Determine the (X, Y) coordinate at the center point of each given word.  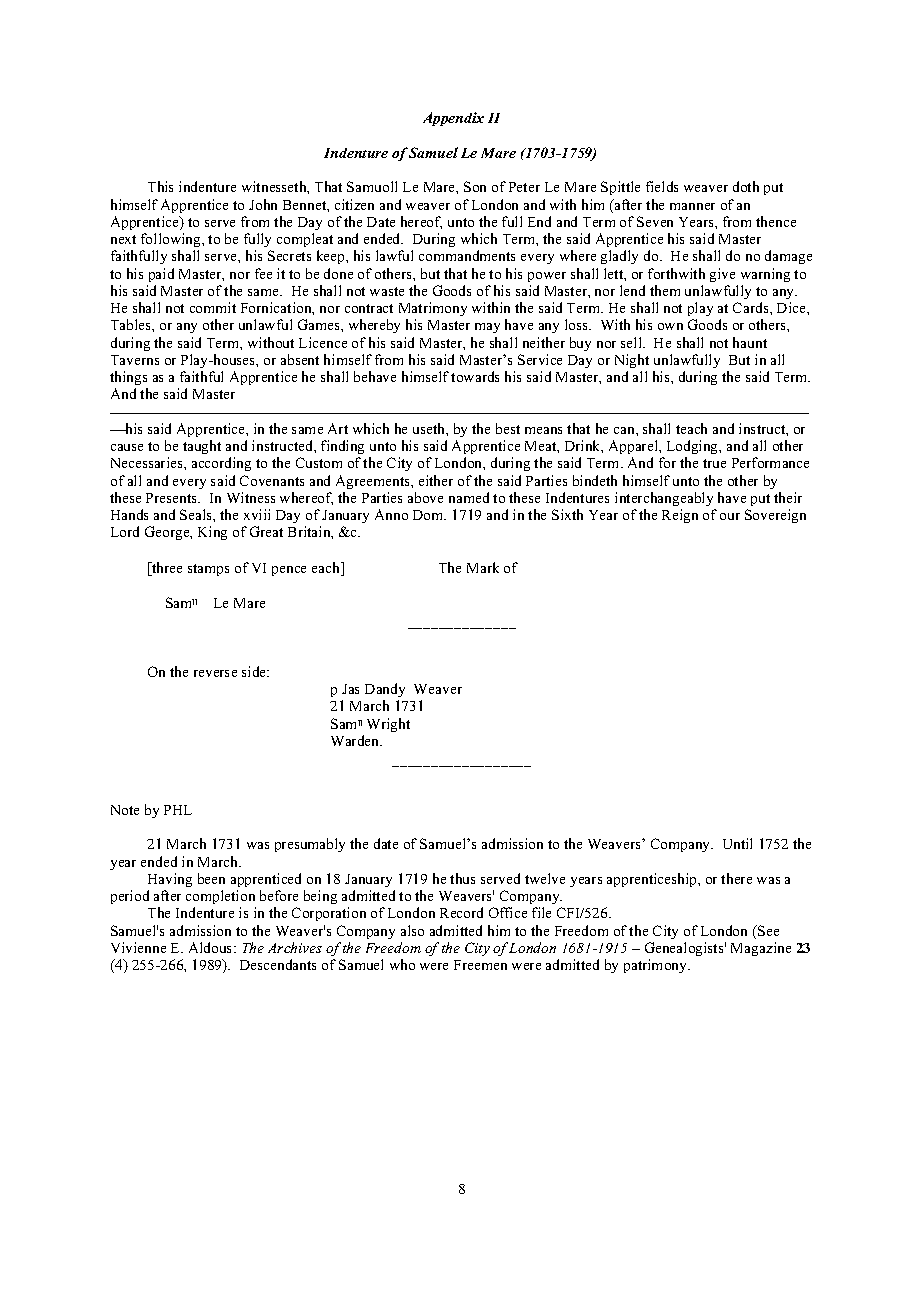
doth (746, 186)
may (487, 328)
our (730, 516)
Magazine (761, 949)
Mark (483, 567)
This (160, 186)
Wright (388, 725)
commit (213, 307)
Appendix (453, 119)
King (212, 533)
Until (737, 843)
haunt (750, 342)
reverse (215, 673)
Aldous (212, 947)
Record (461, 912)
